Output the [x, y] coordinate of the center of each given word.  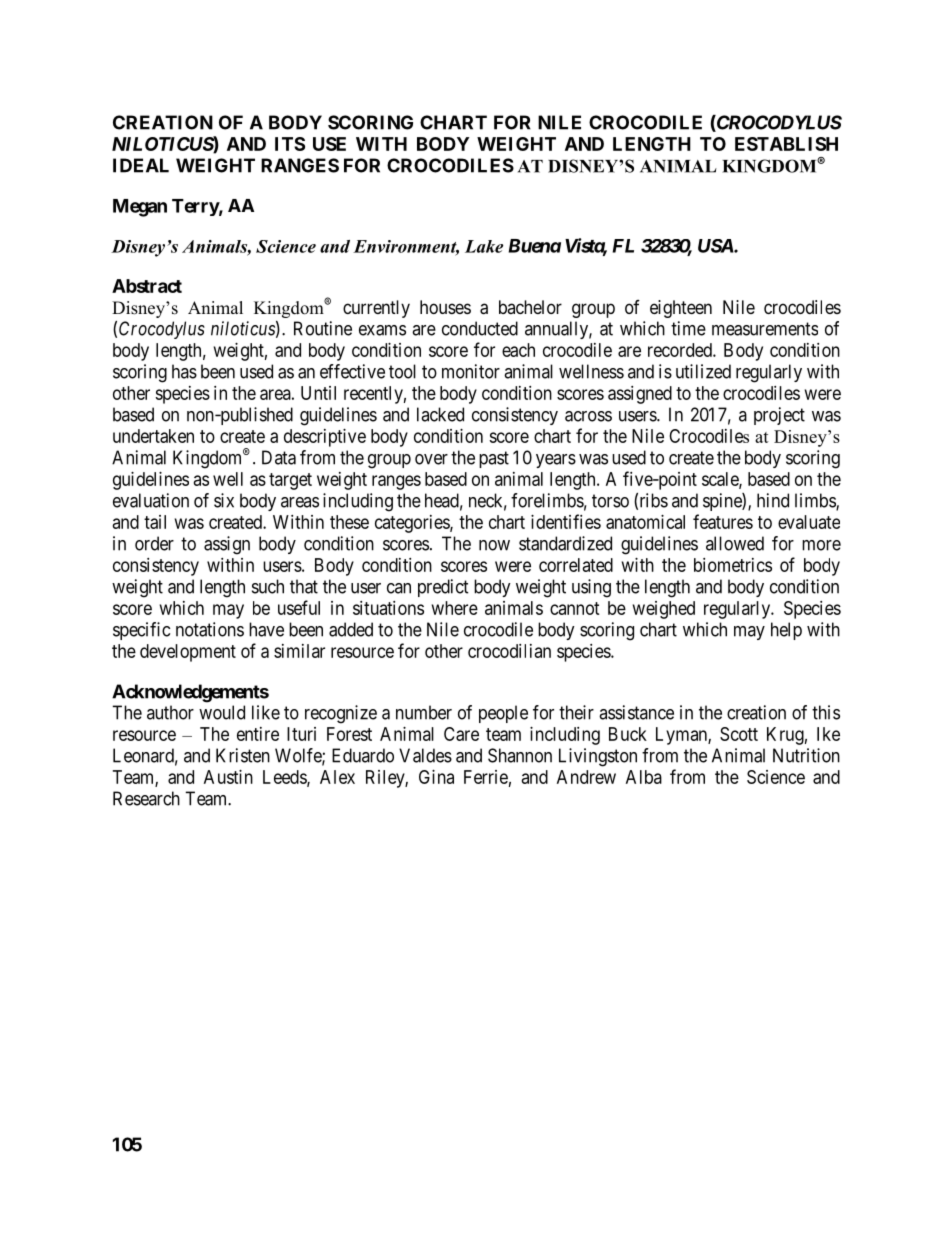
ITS [290, 144]
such [268, 586]
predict [443, 588]
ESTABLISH [786, 144]
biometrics [733, 565]
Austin [228, 777]
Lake [484, 246]
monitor [471, 371]
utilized [703, 371]
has [184, 371]
